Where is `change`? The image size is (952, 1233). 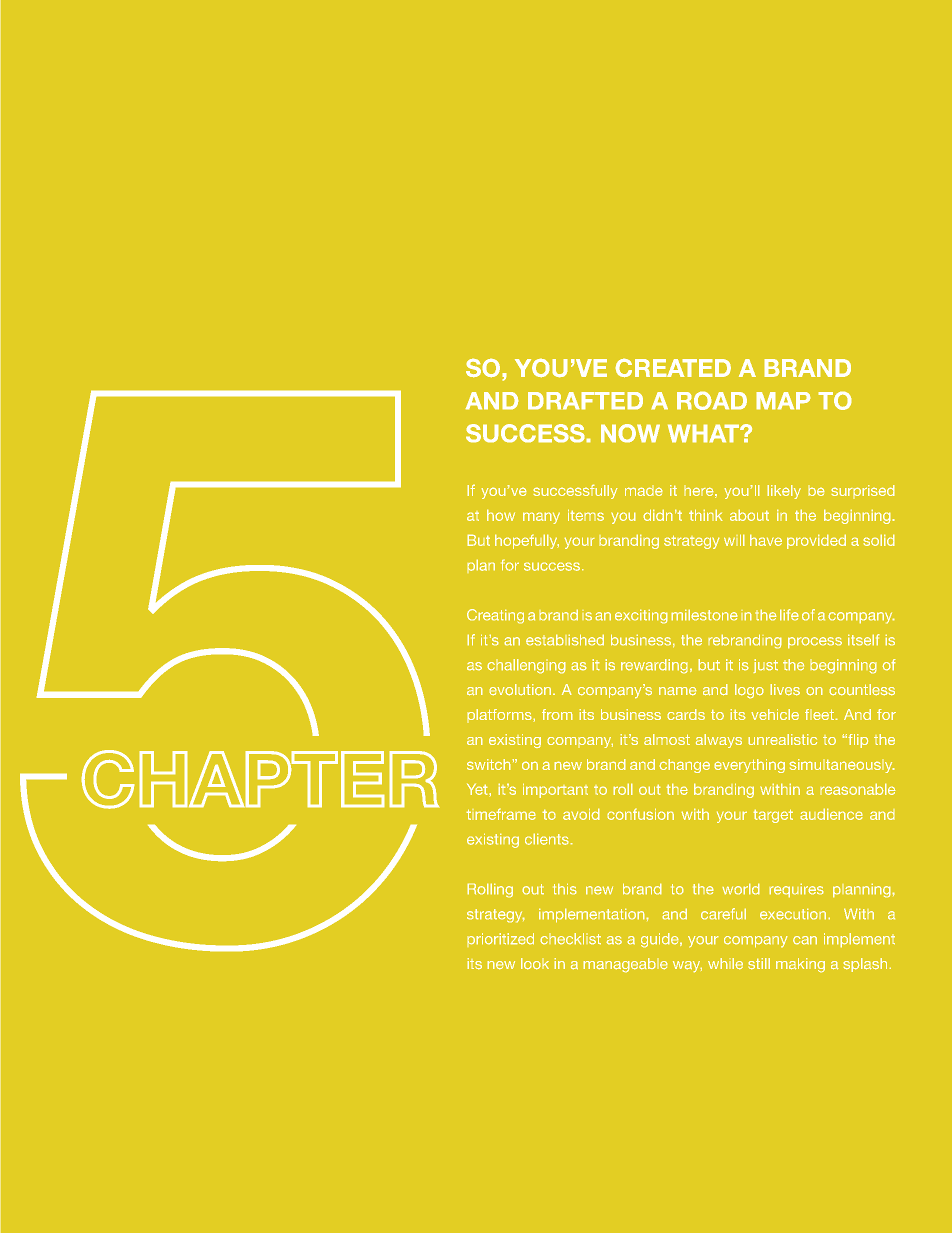 change is located at coordinates (684, 766).
